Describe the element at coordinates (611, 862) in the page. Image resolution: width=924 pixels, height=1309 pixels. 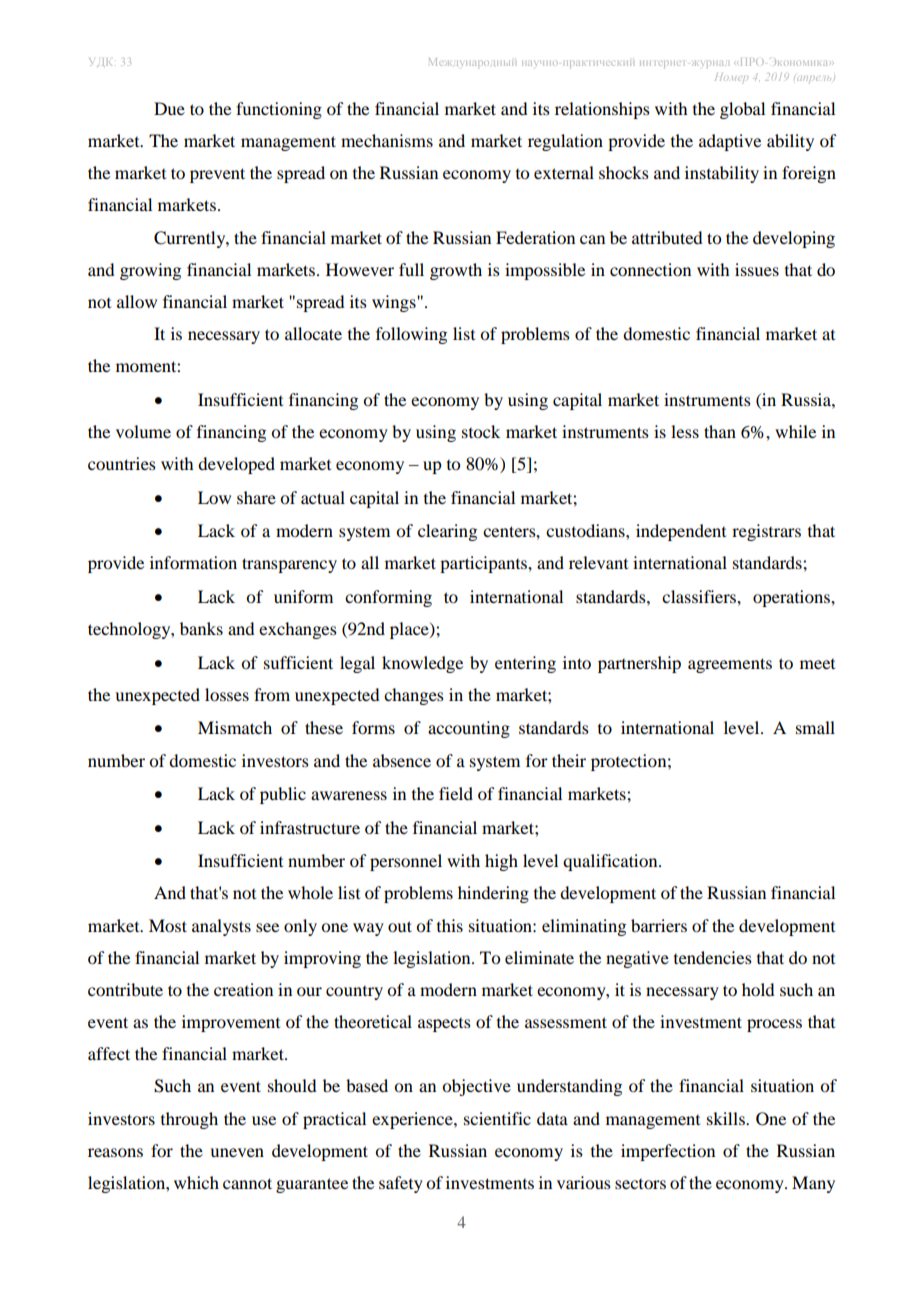
I see `qualification` at that location.
